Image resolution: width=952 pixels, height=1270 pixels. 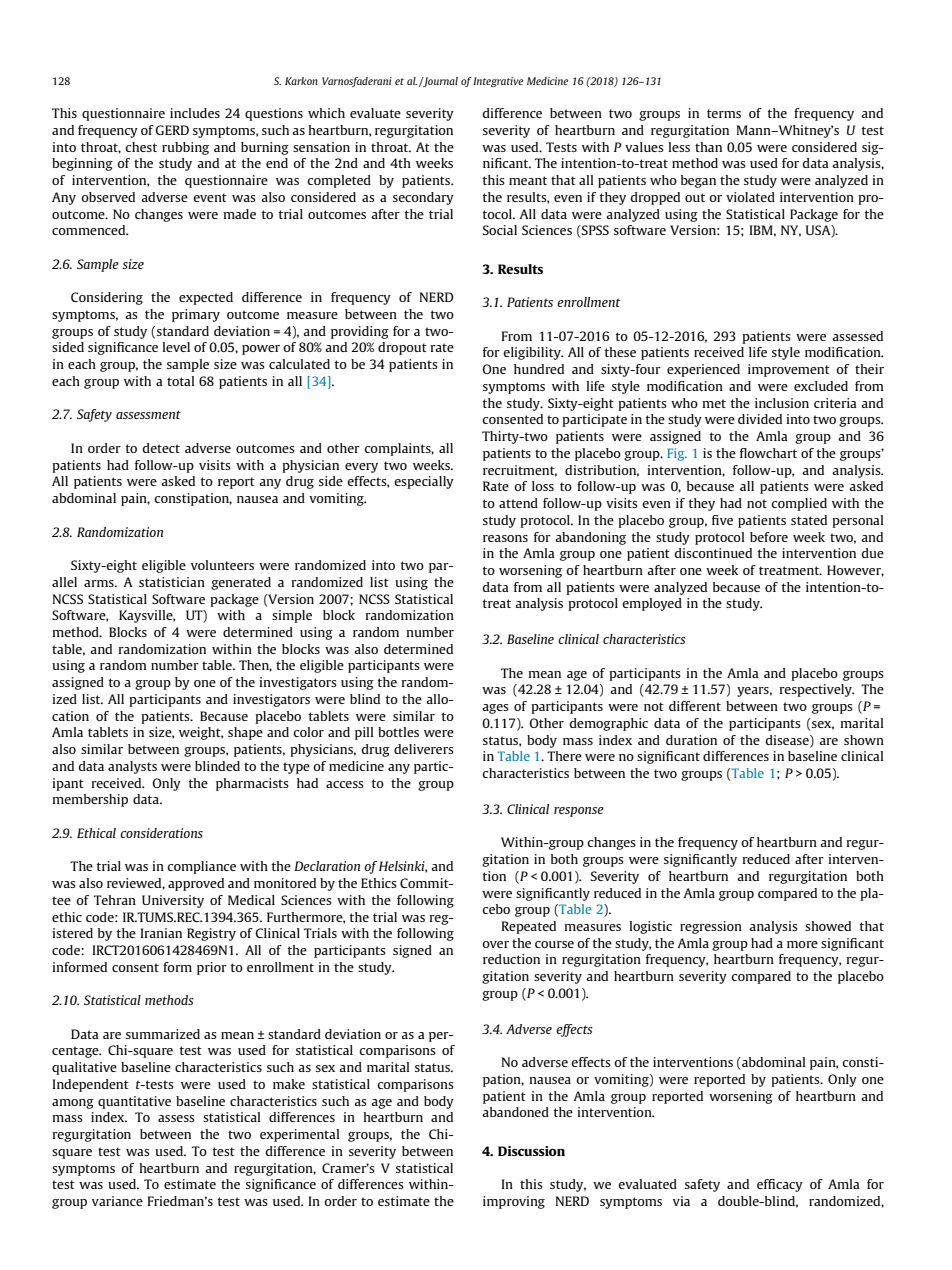 I want to click on GERD, so click(x=172, y=130).
